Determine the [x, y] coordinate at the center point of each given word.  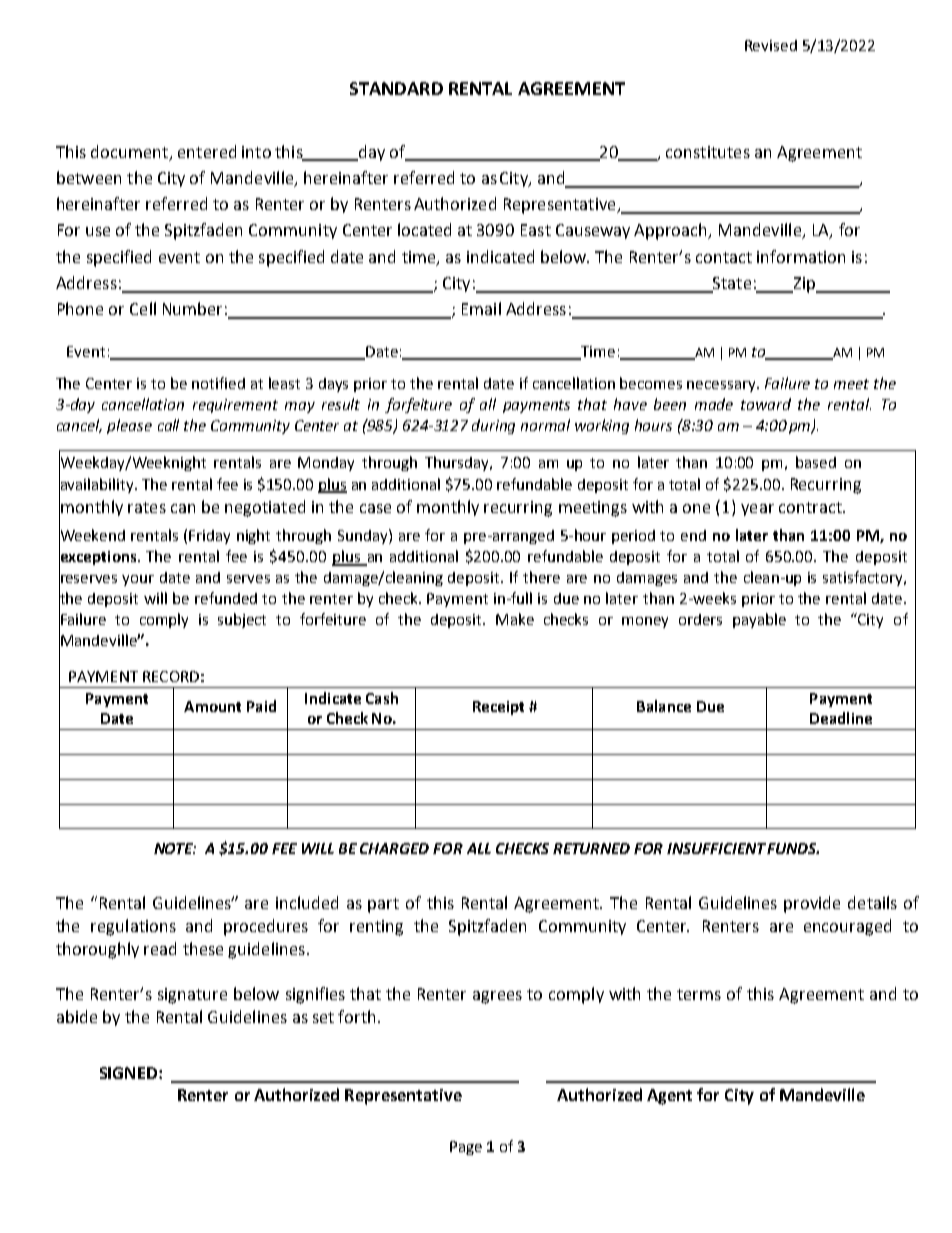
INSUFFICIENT [716, 848]
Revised [771, 45]
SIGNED [128, 1073]
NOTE [175, 848]
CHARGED [394, 848]
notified [218, 383]
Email [481, 308]
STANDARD [396, 88]
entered [207, 151]
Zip [804, 285]
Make [515, 619]
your [138, 580]
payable [759, 620]
